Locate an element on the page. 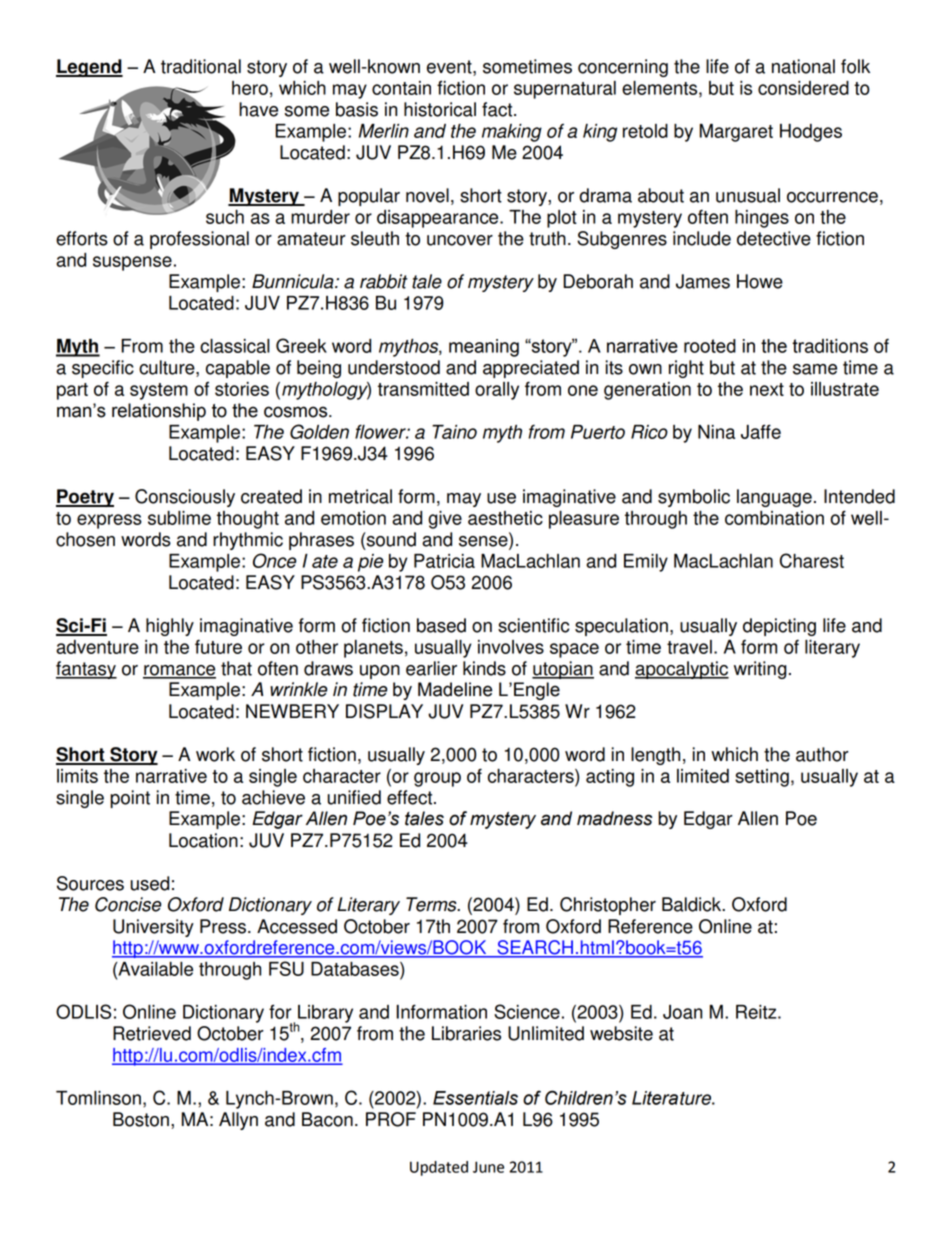  highly is located at coordinates (170, 627).
